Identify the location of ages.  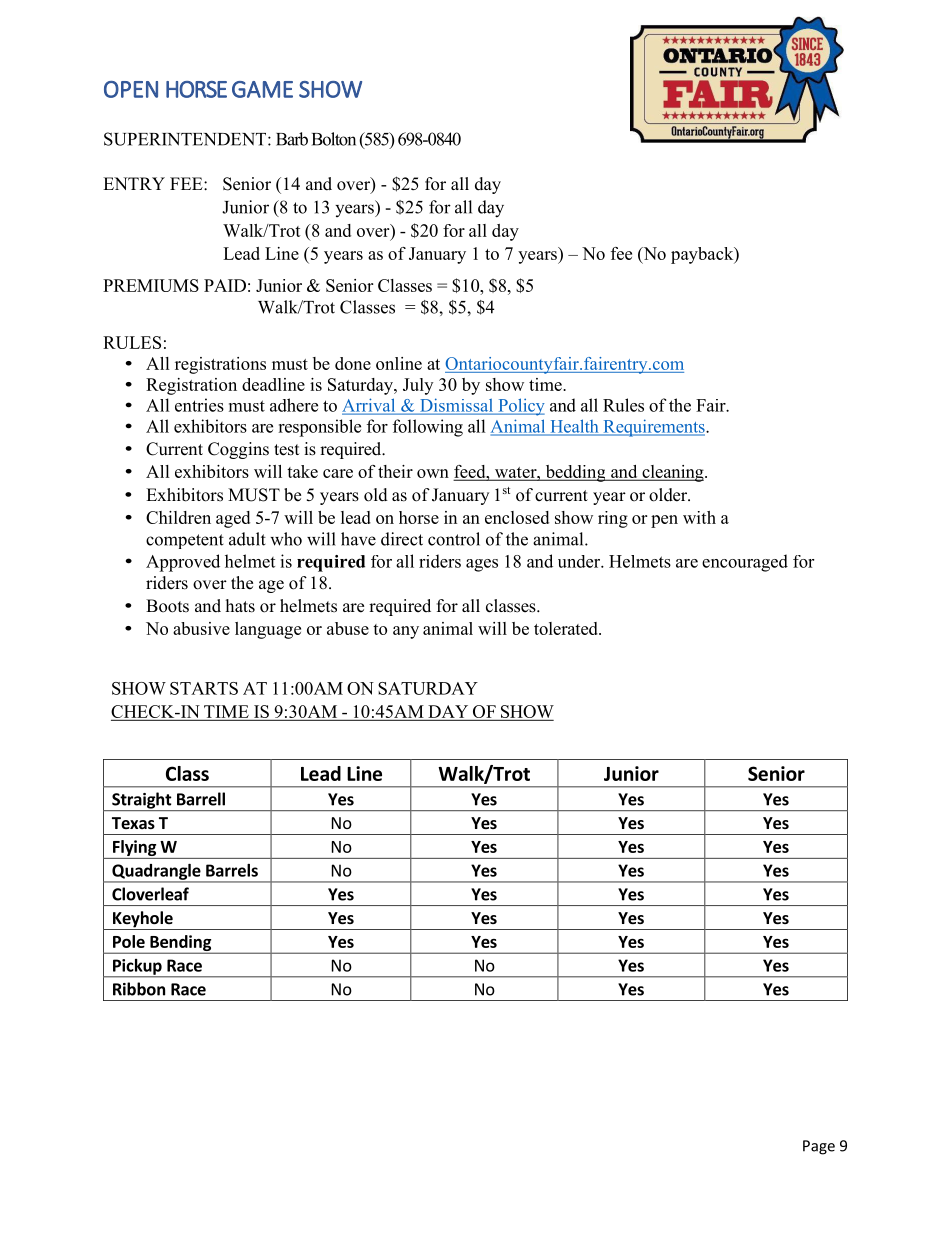
(482, 565).
